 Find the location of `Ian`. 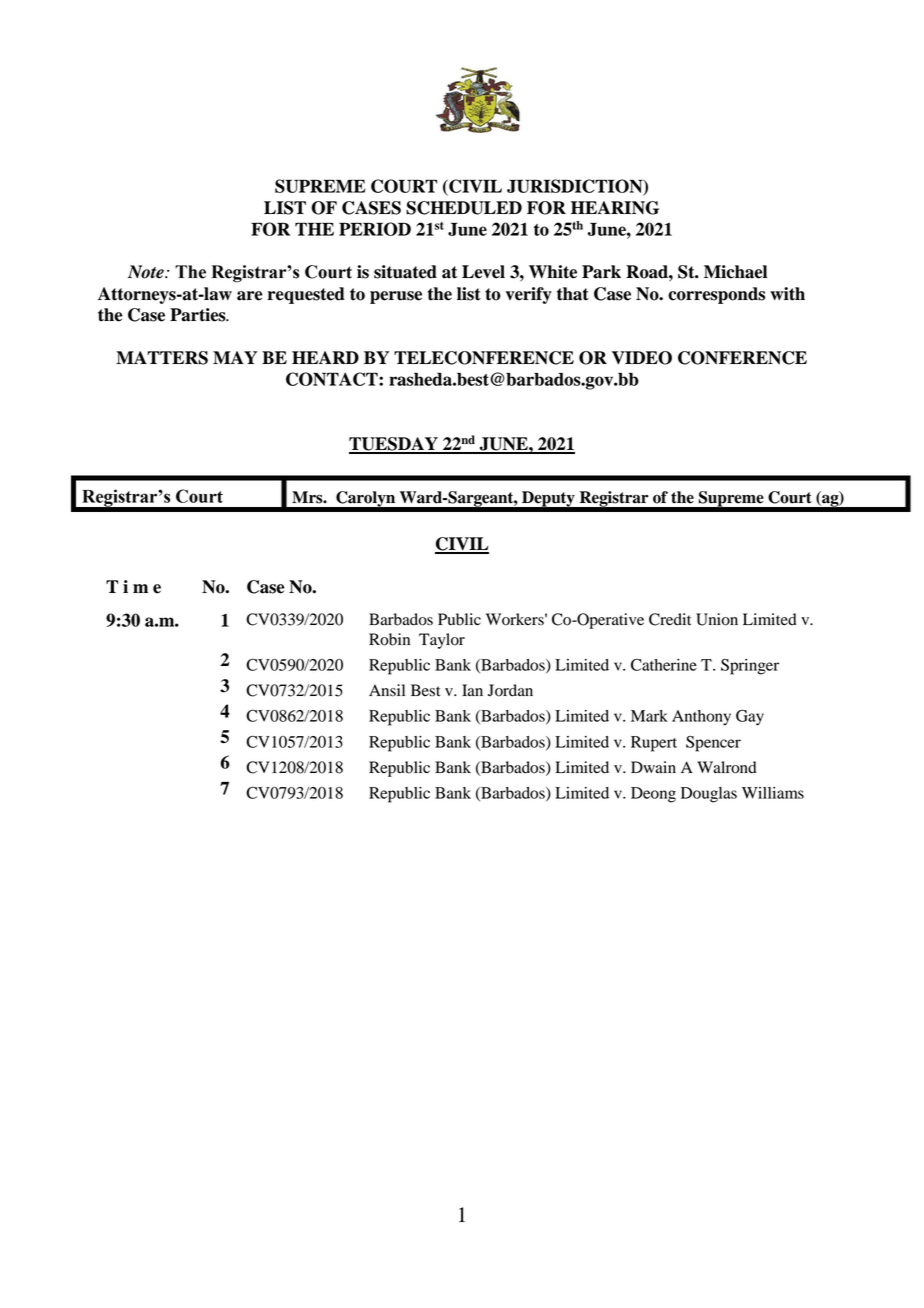

Ian is located at coordinates (472, 690).
